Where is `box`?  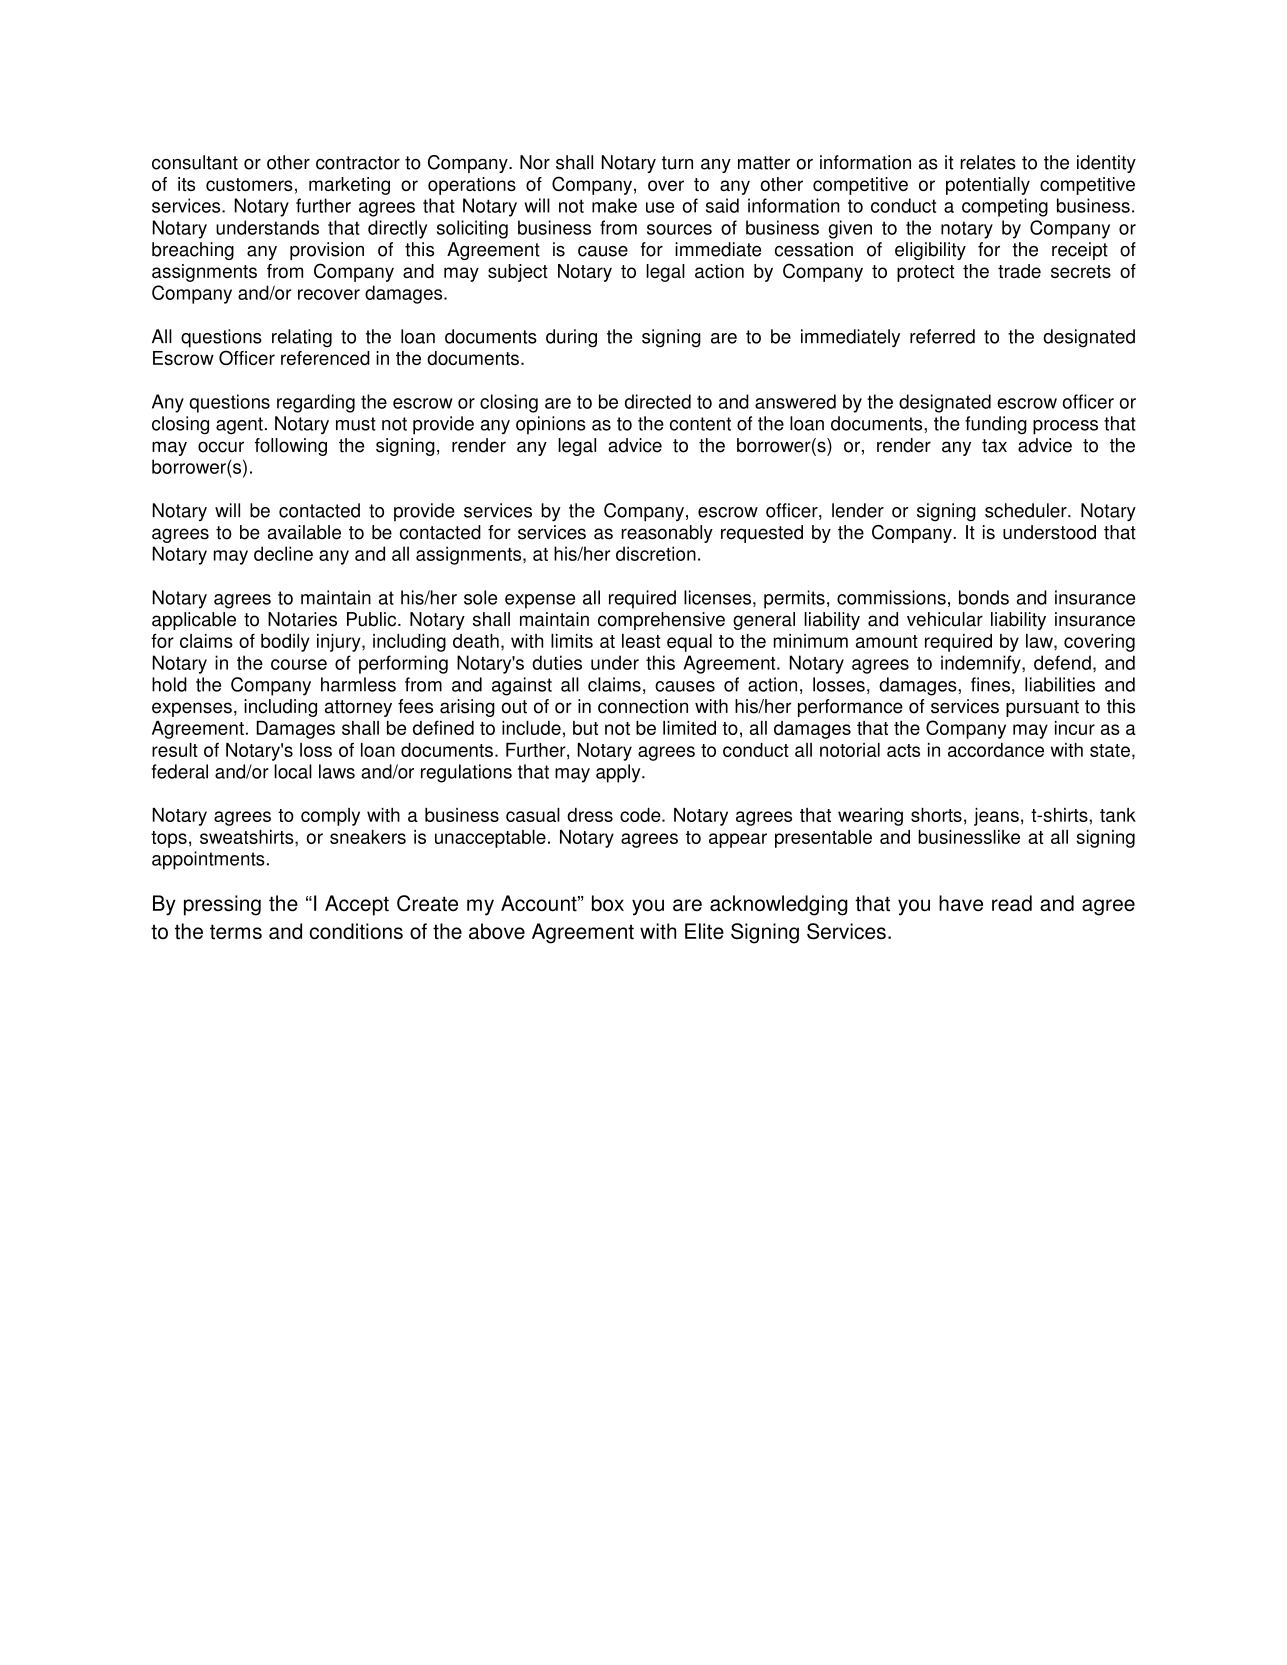
box is located at coordinates (608, 903).
